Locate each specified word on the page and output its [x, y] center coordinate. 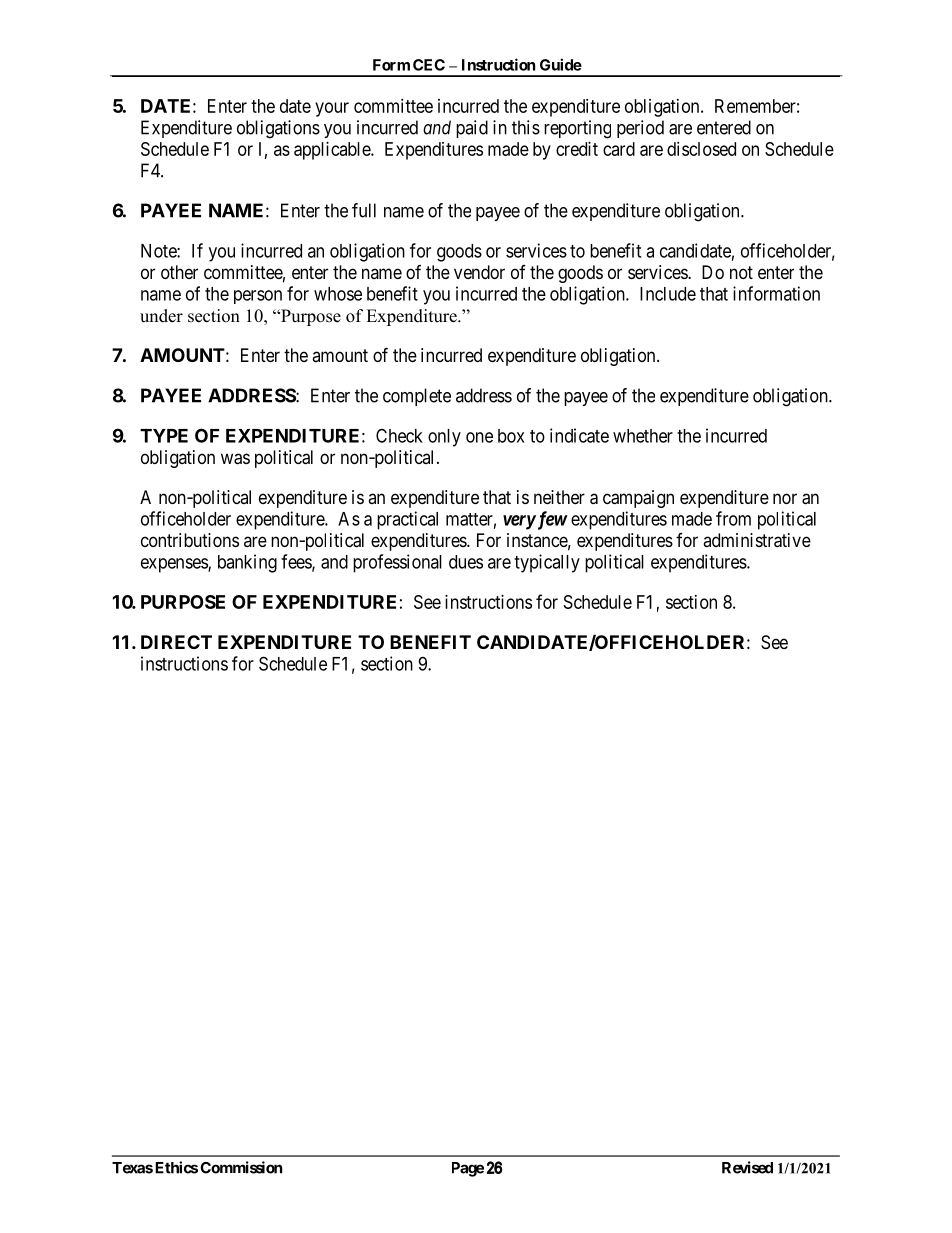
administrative [757, 540]
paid [472, 129]
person [258, 297]
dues [466, 562]
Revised [747, 1167]
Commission [241, 1167]
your [332, 109]
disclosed [701, 149]
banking [247, 563]
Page [468, 1169]
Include [668, 294]
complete [417, 397]
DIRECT [176, 642]
